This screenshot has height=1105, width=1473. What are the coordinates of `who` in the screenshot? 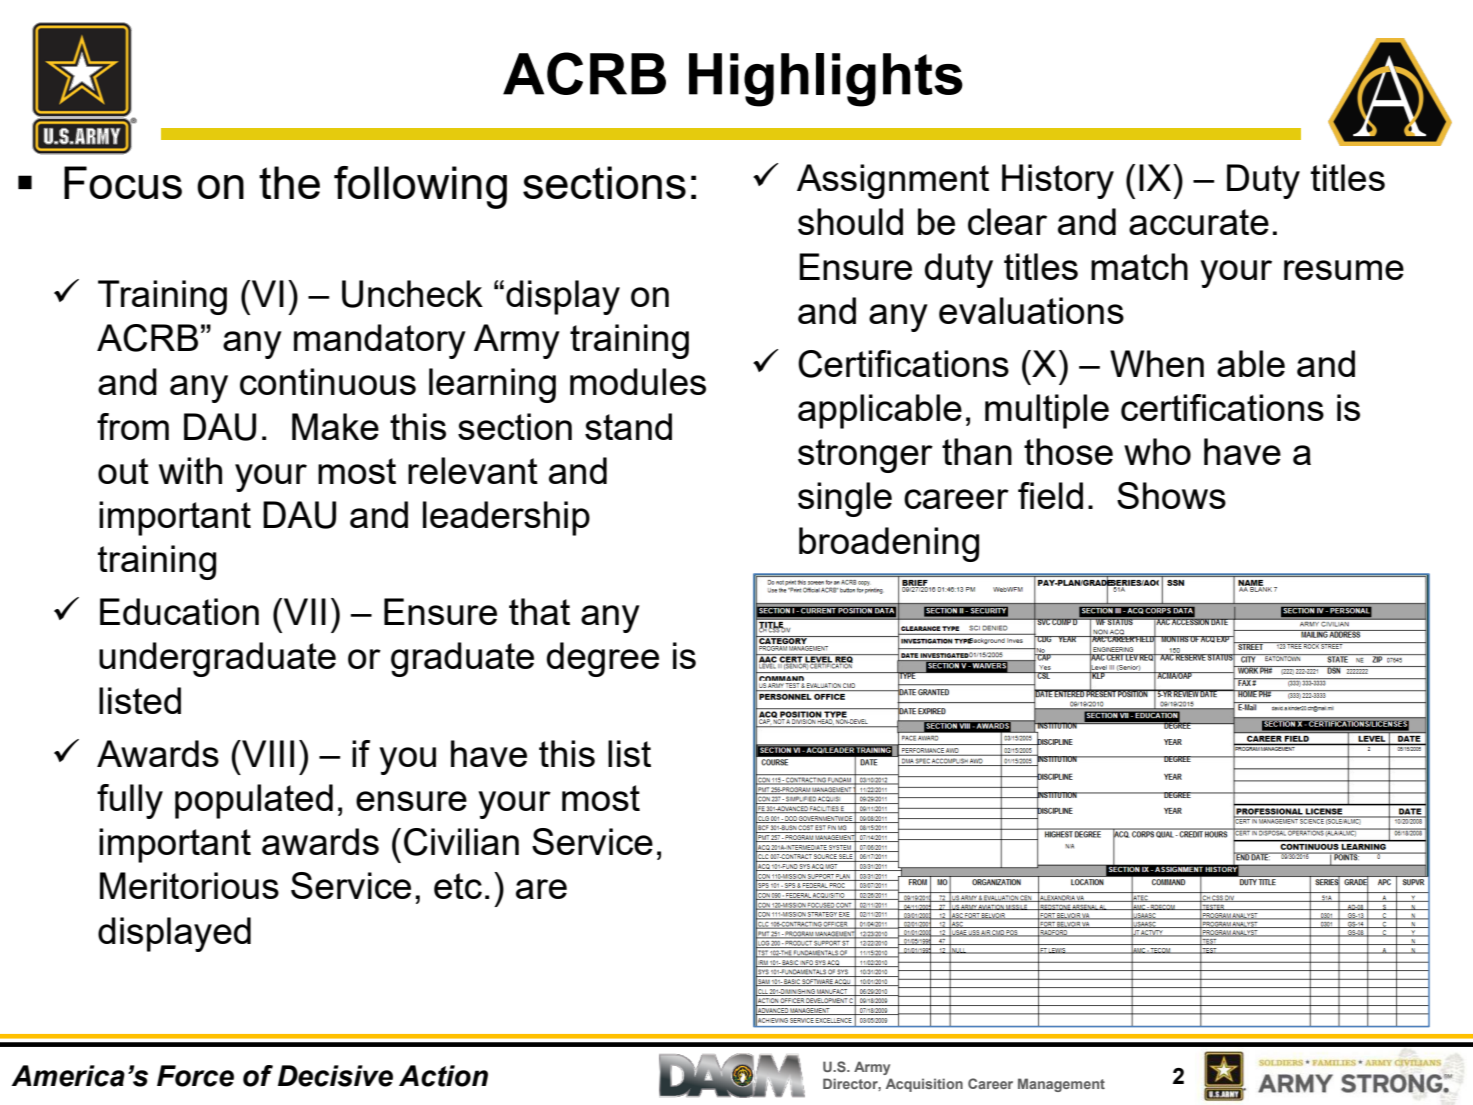 It's located at (1157, 451).
